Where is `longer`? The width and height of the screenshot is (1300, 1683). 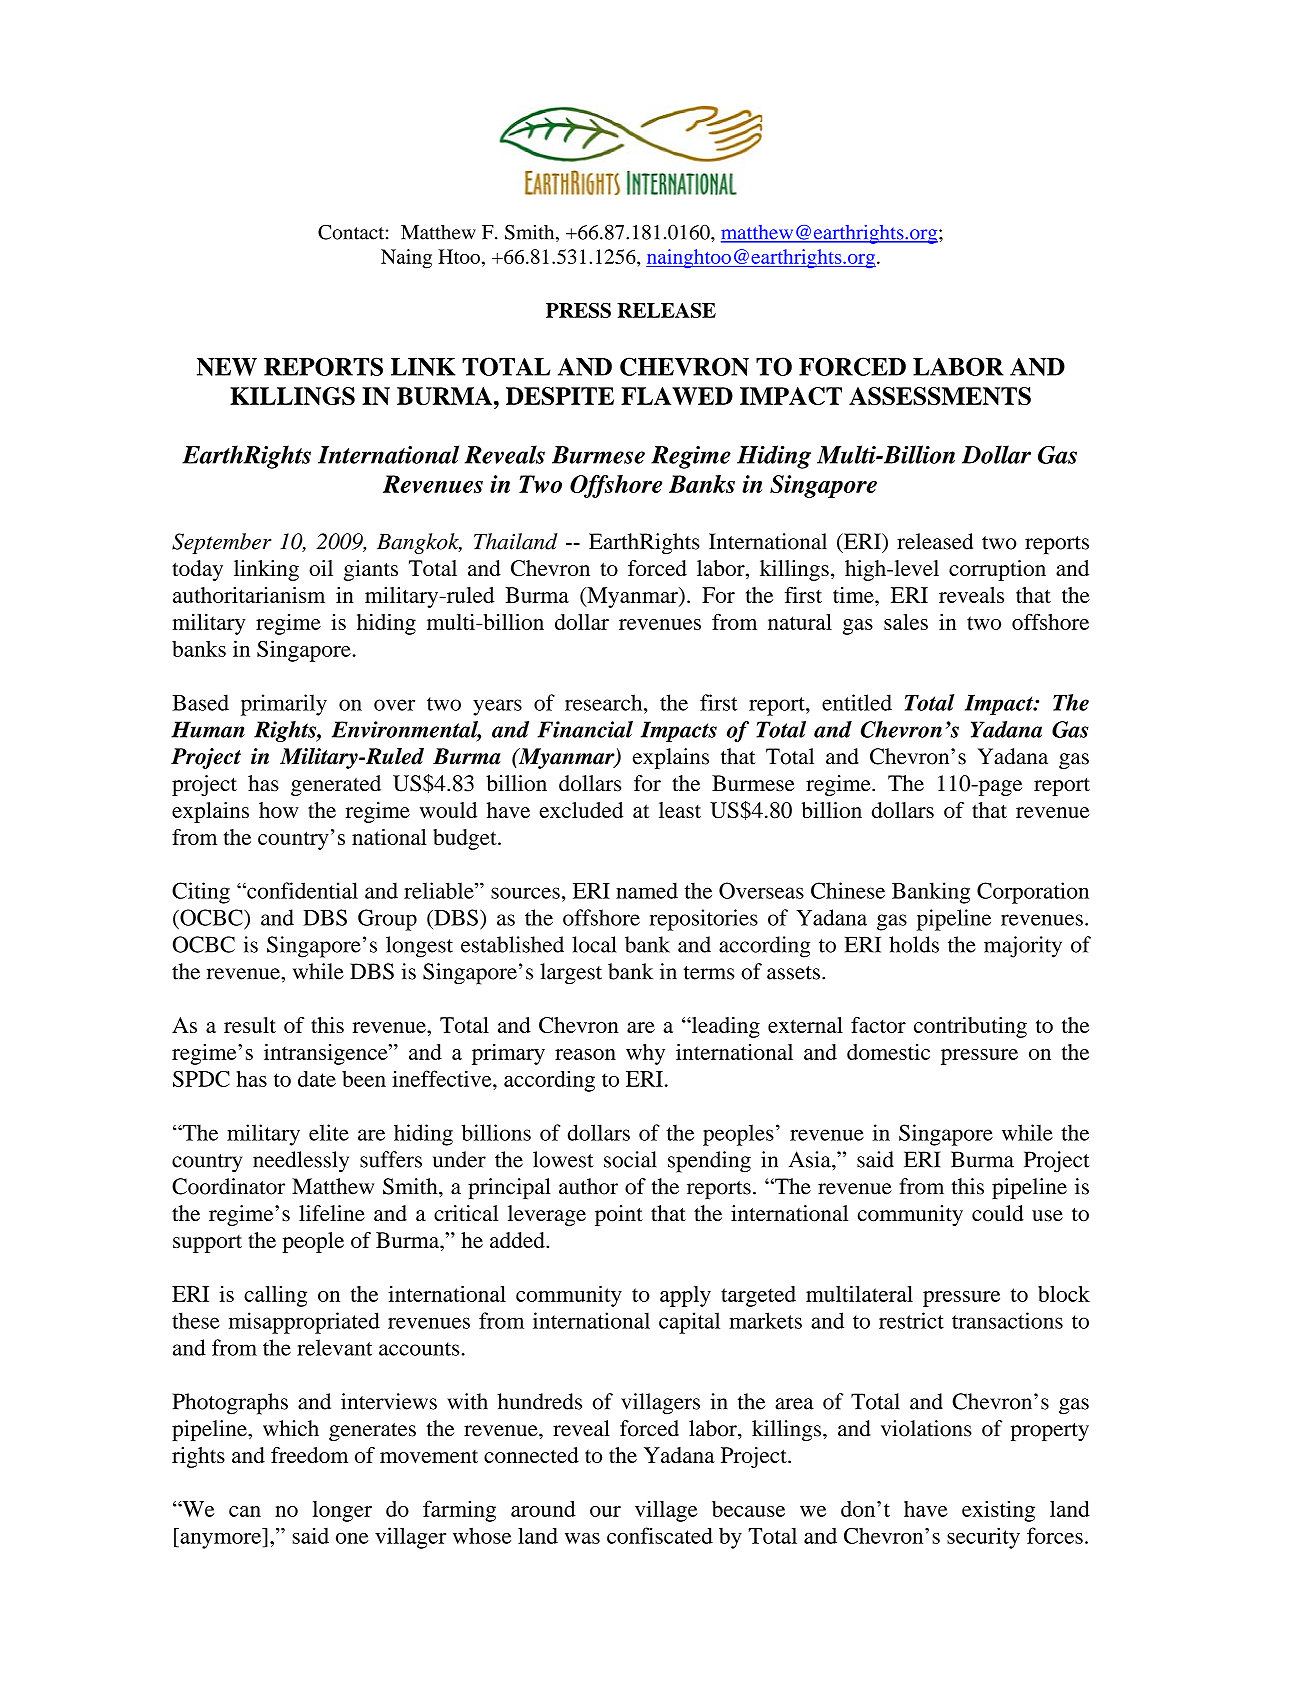
longer is located at coordinates (342, 1511).
